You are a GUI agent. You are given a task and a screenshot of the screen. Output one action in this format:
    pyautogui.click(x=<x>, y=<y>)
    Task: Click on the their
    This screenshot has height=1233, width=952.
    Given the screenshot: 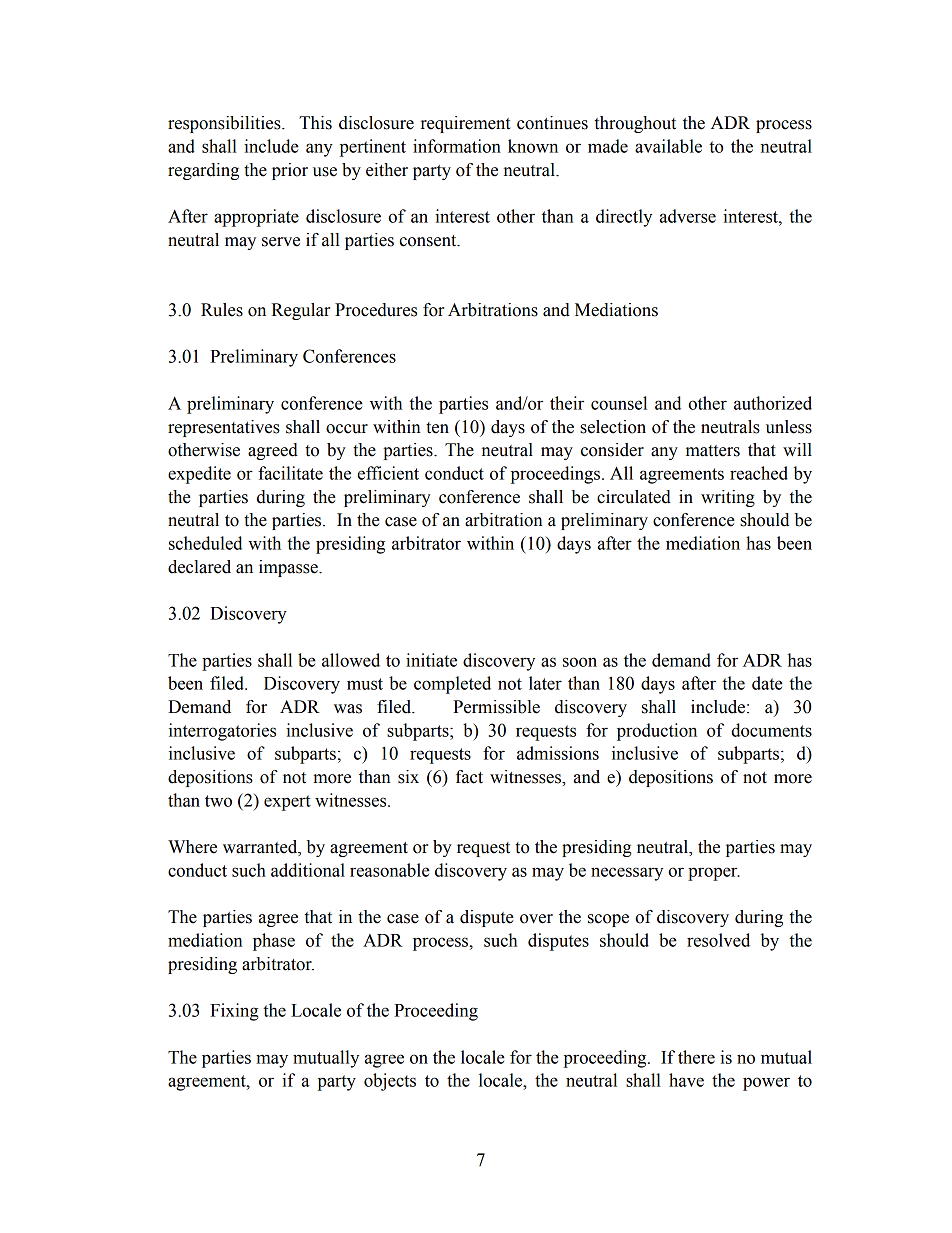 What is the action you would take?
    pyautogui.click(x=567, y=403)
